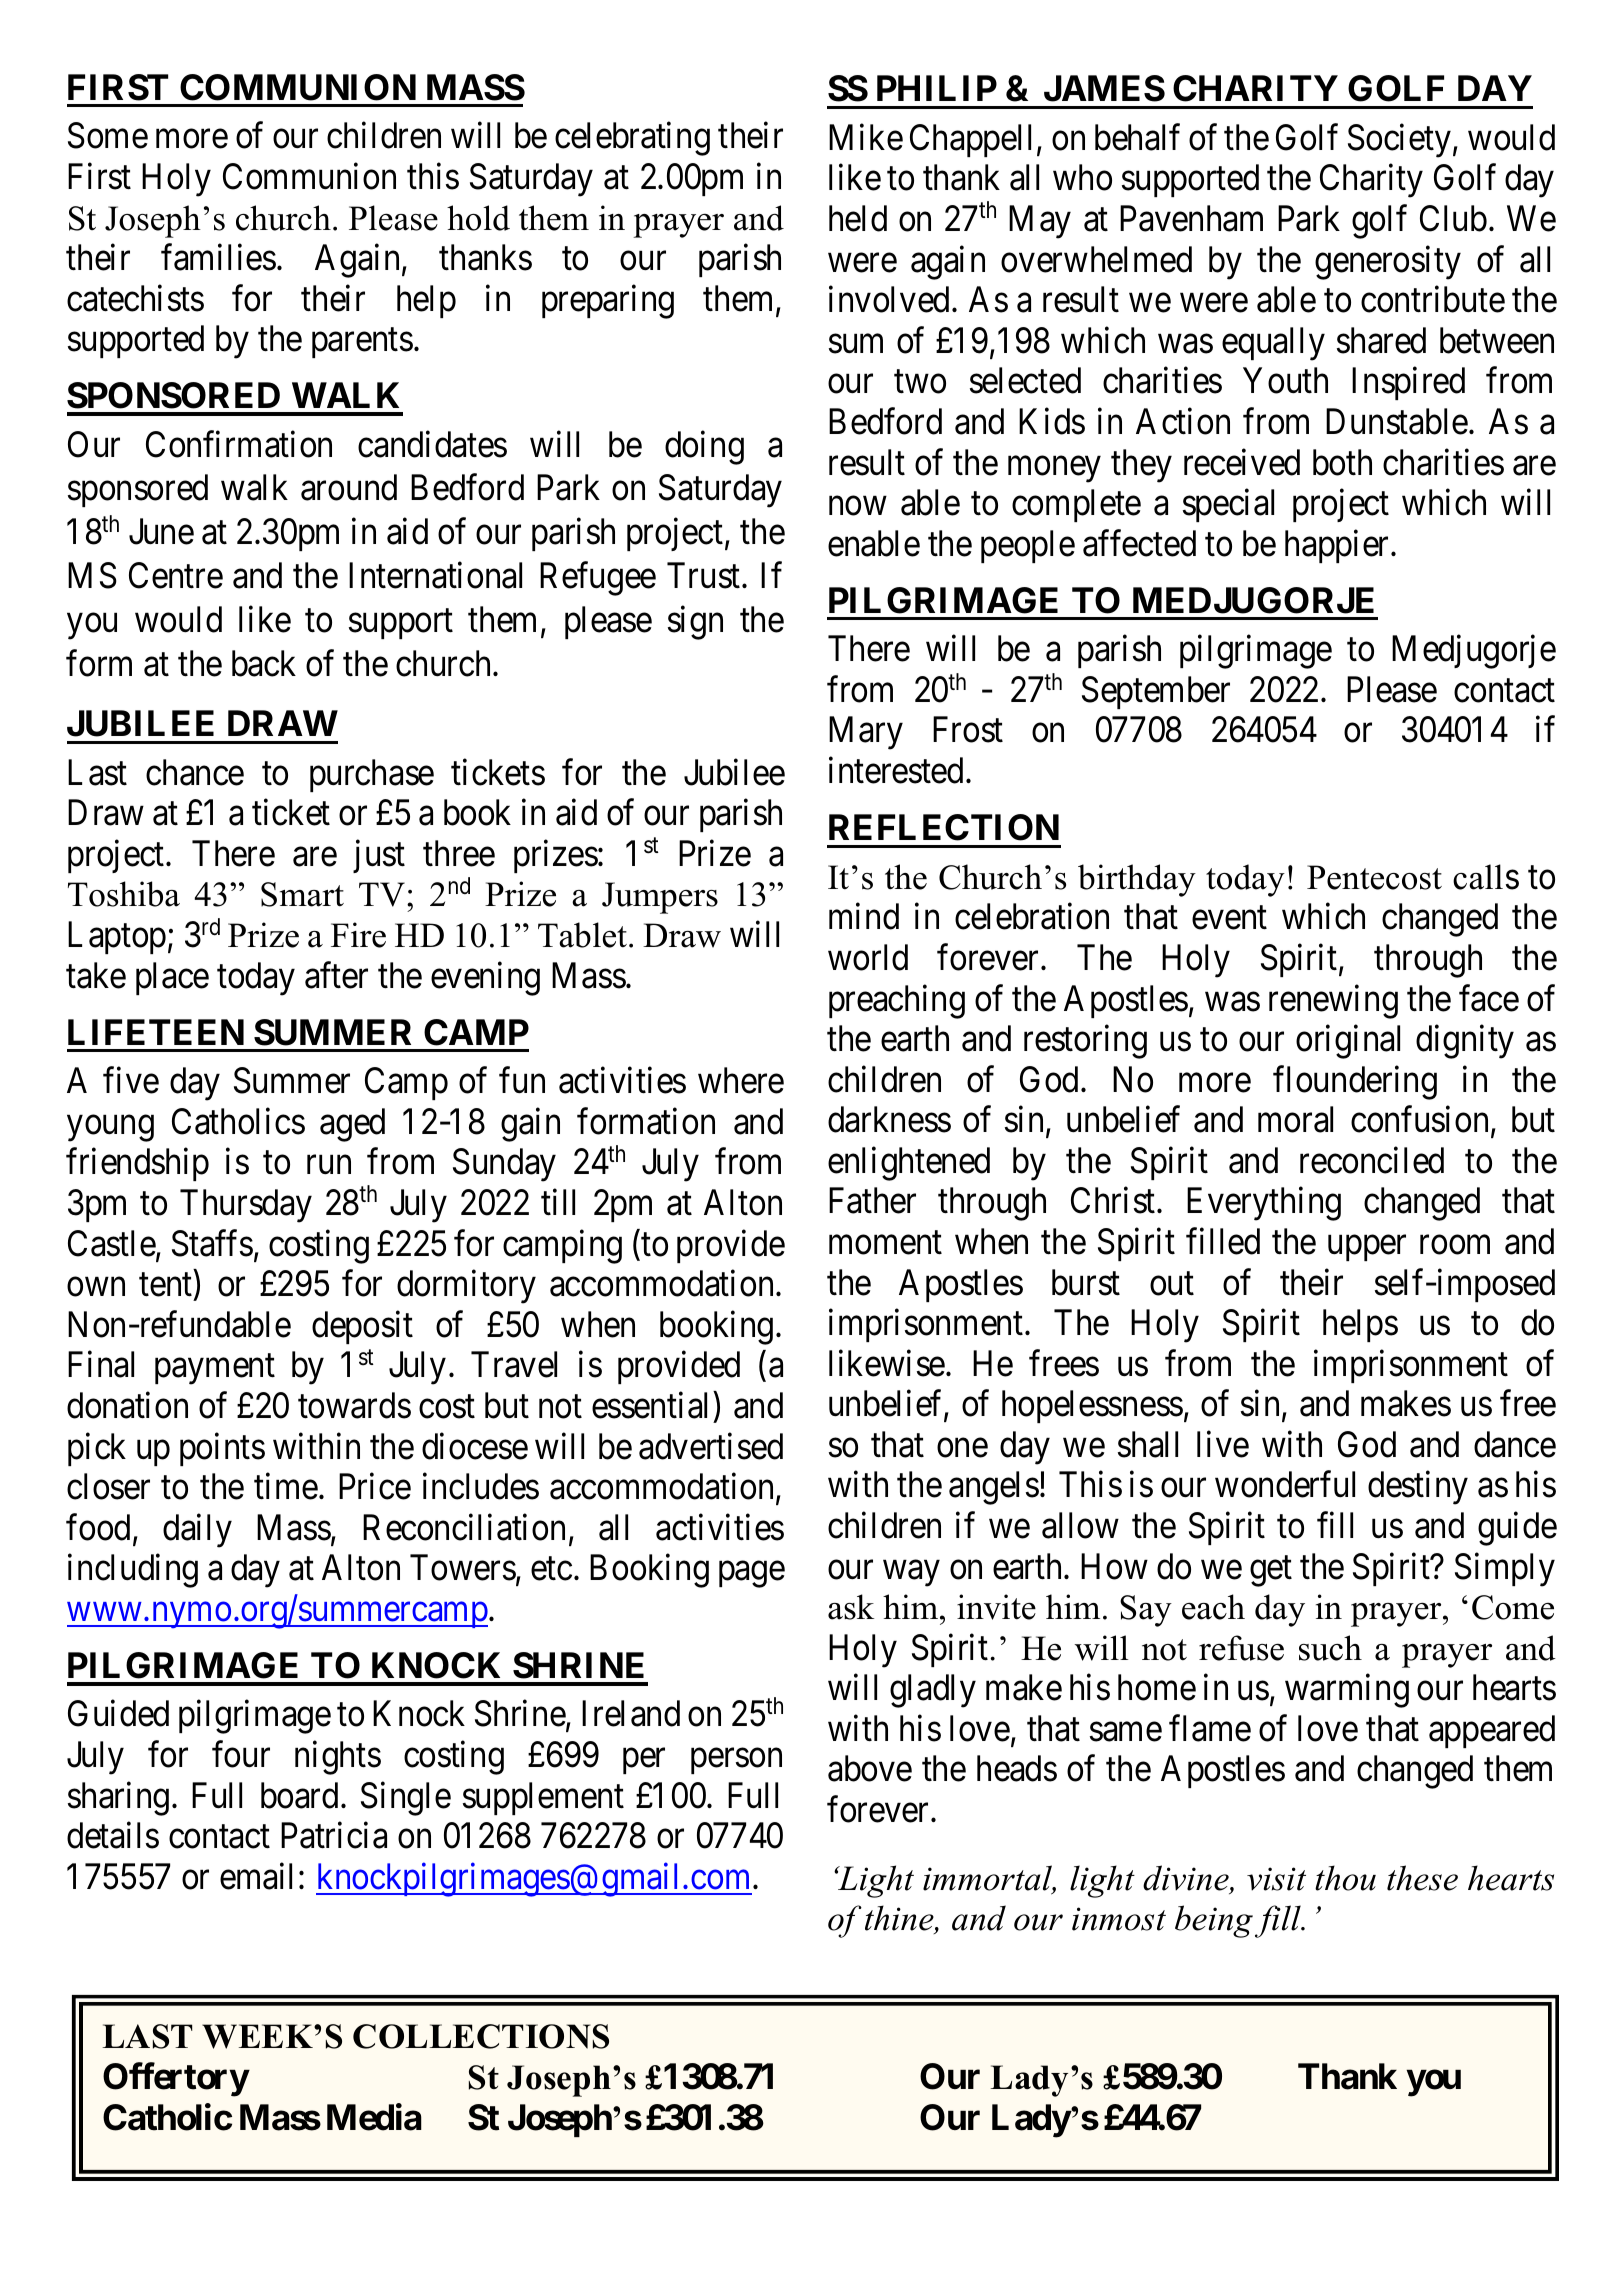 The height and width of the image is (2285, 1616). What do you see at coordinates (1355, 1083) in the image?
I see `floundering` at bounding box center [1355, 1083].
